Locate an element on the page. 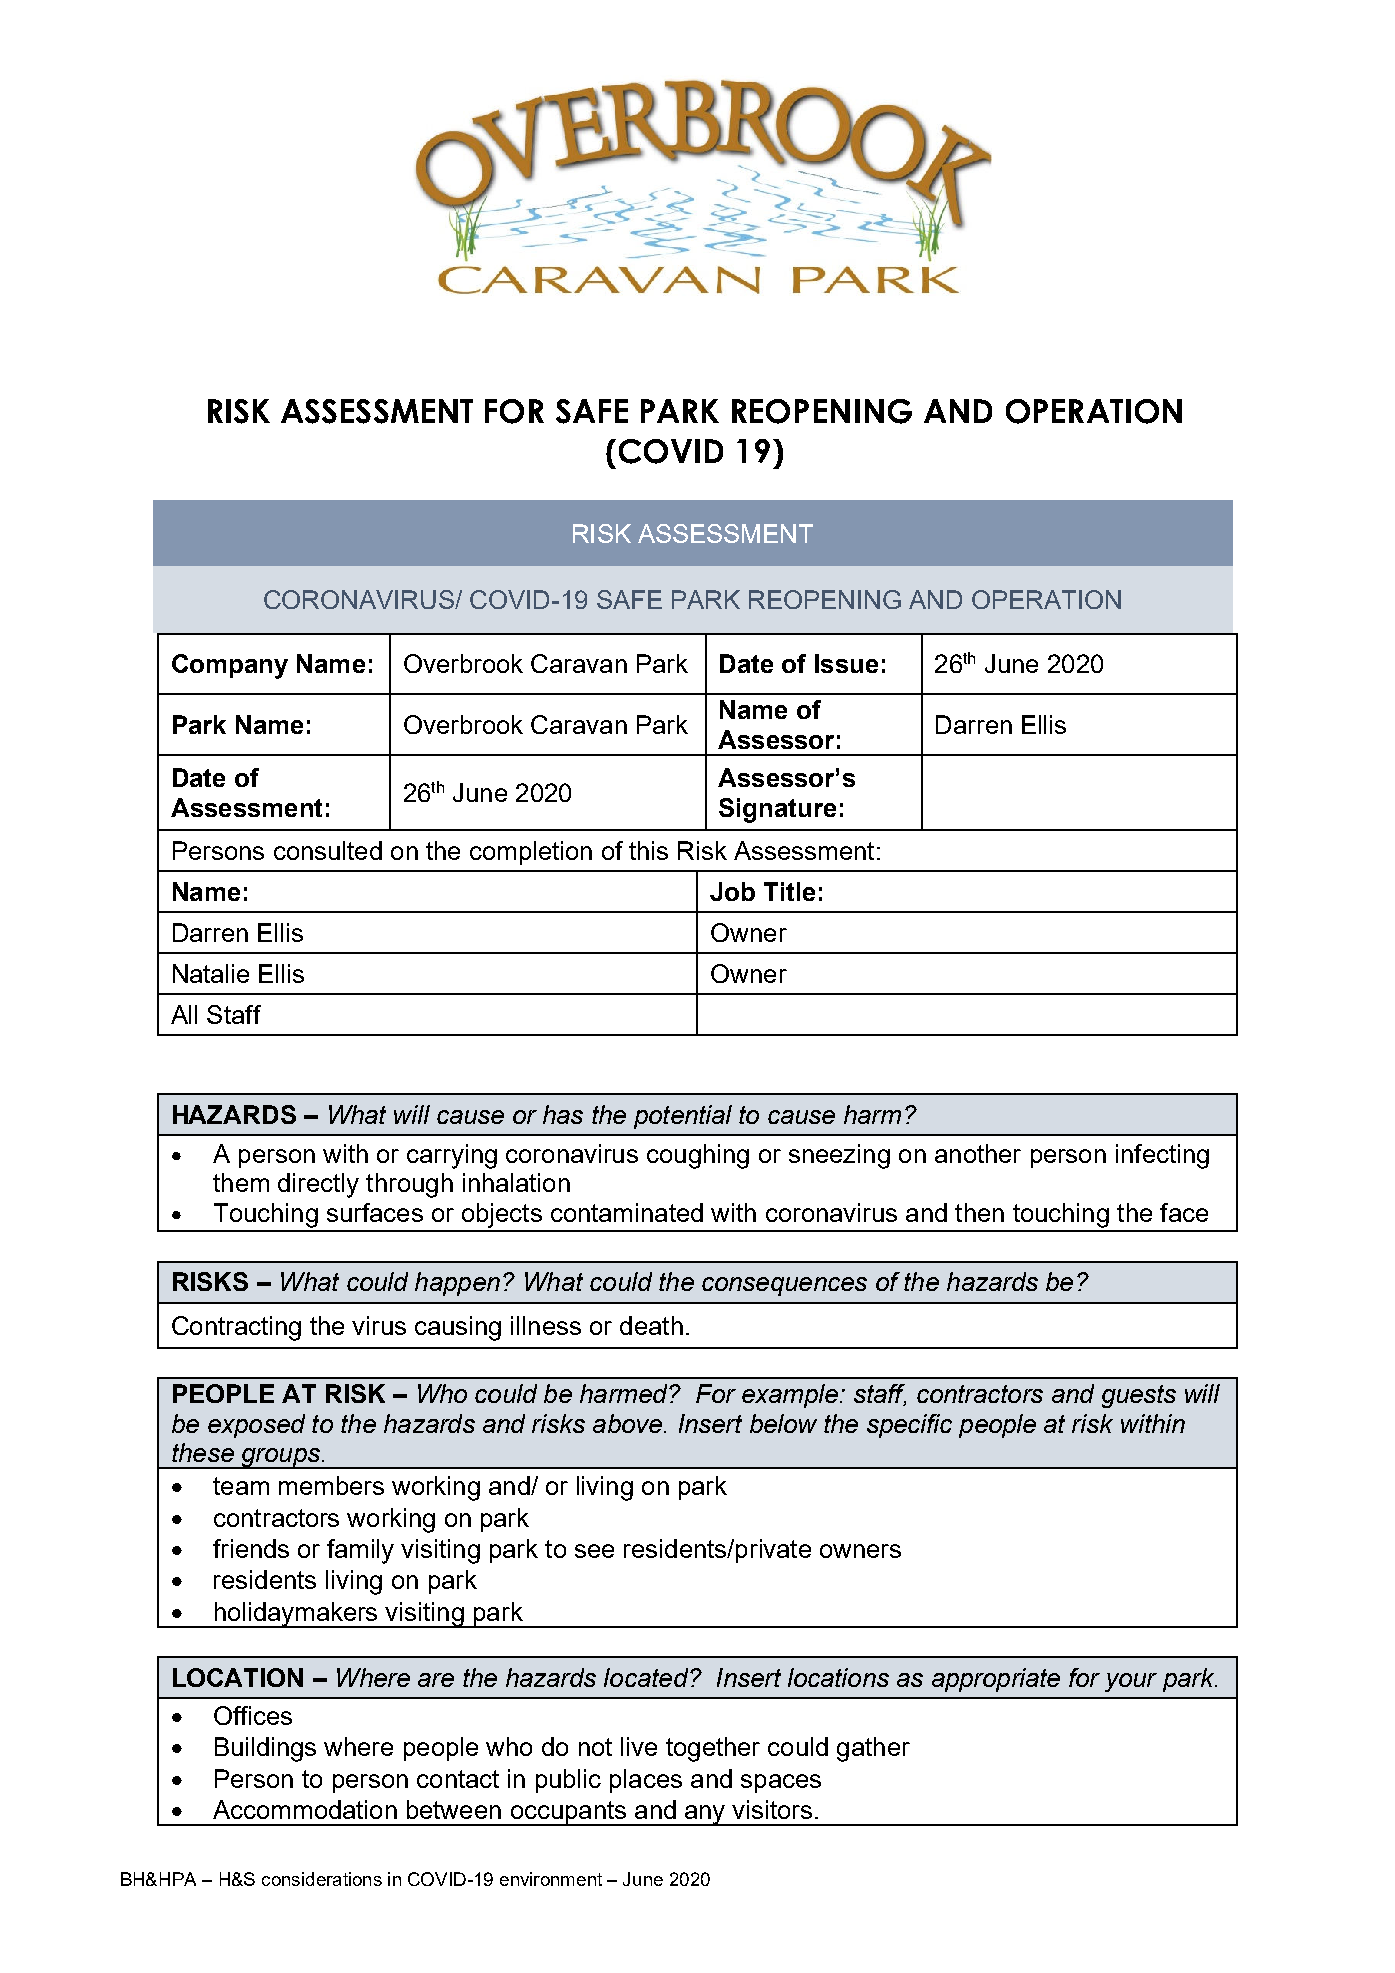  Issue is located at coordinates (846, 663).
